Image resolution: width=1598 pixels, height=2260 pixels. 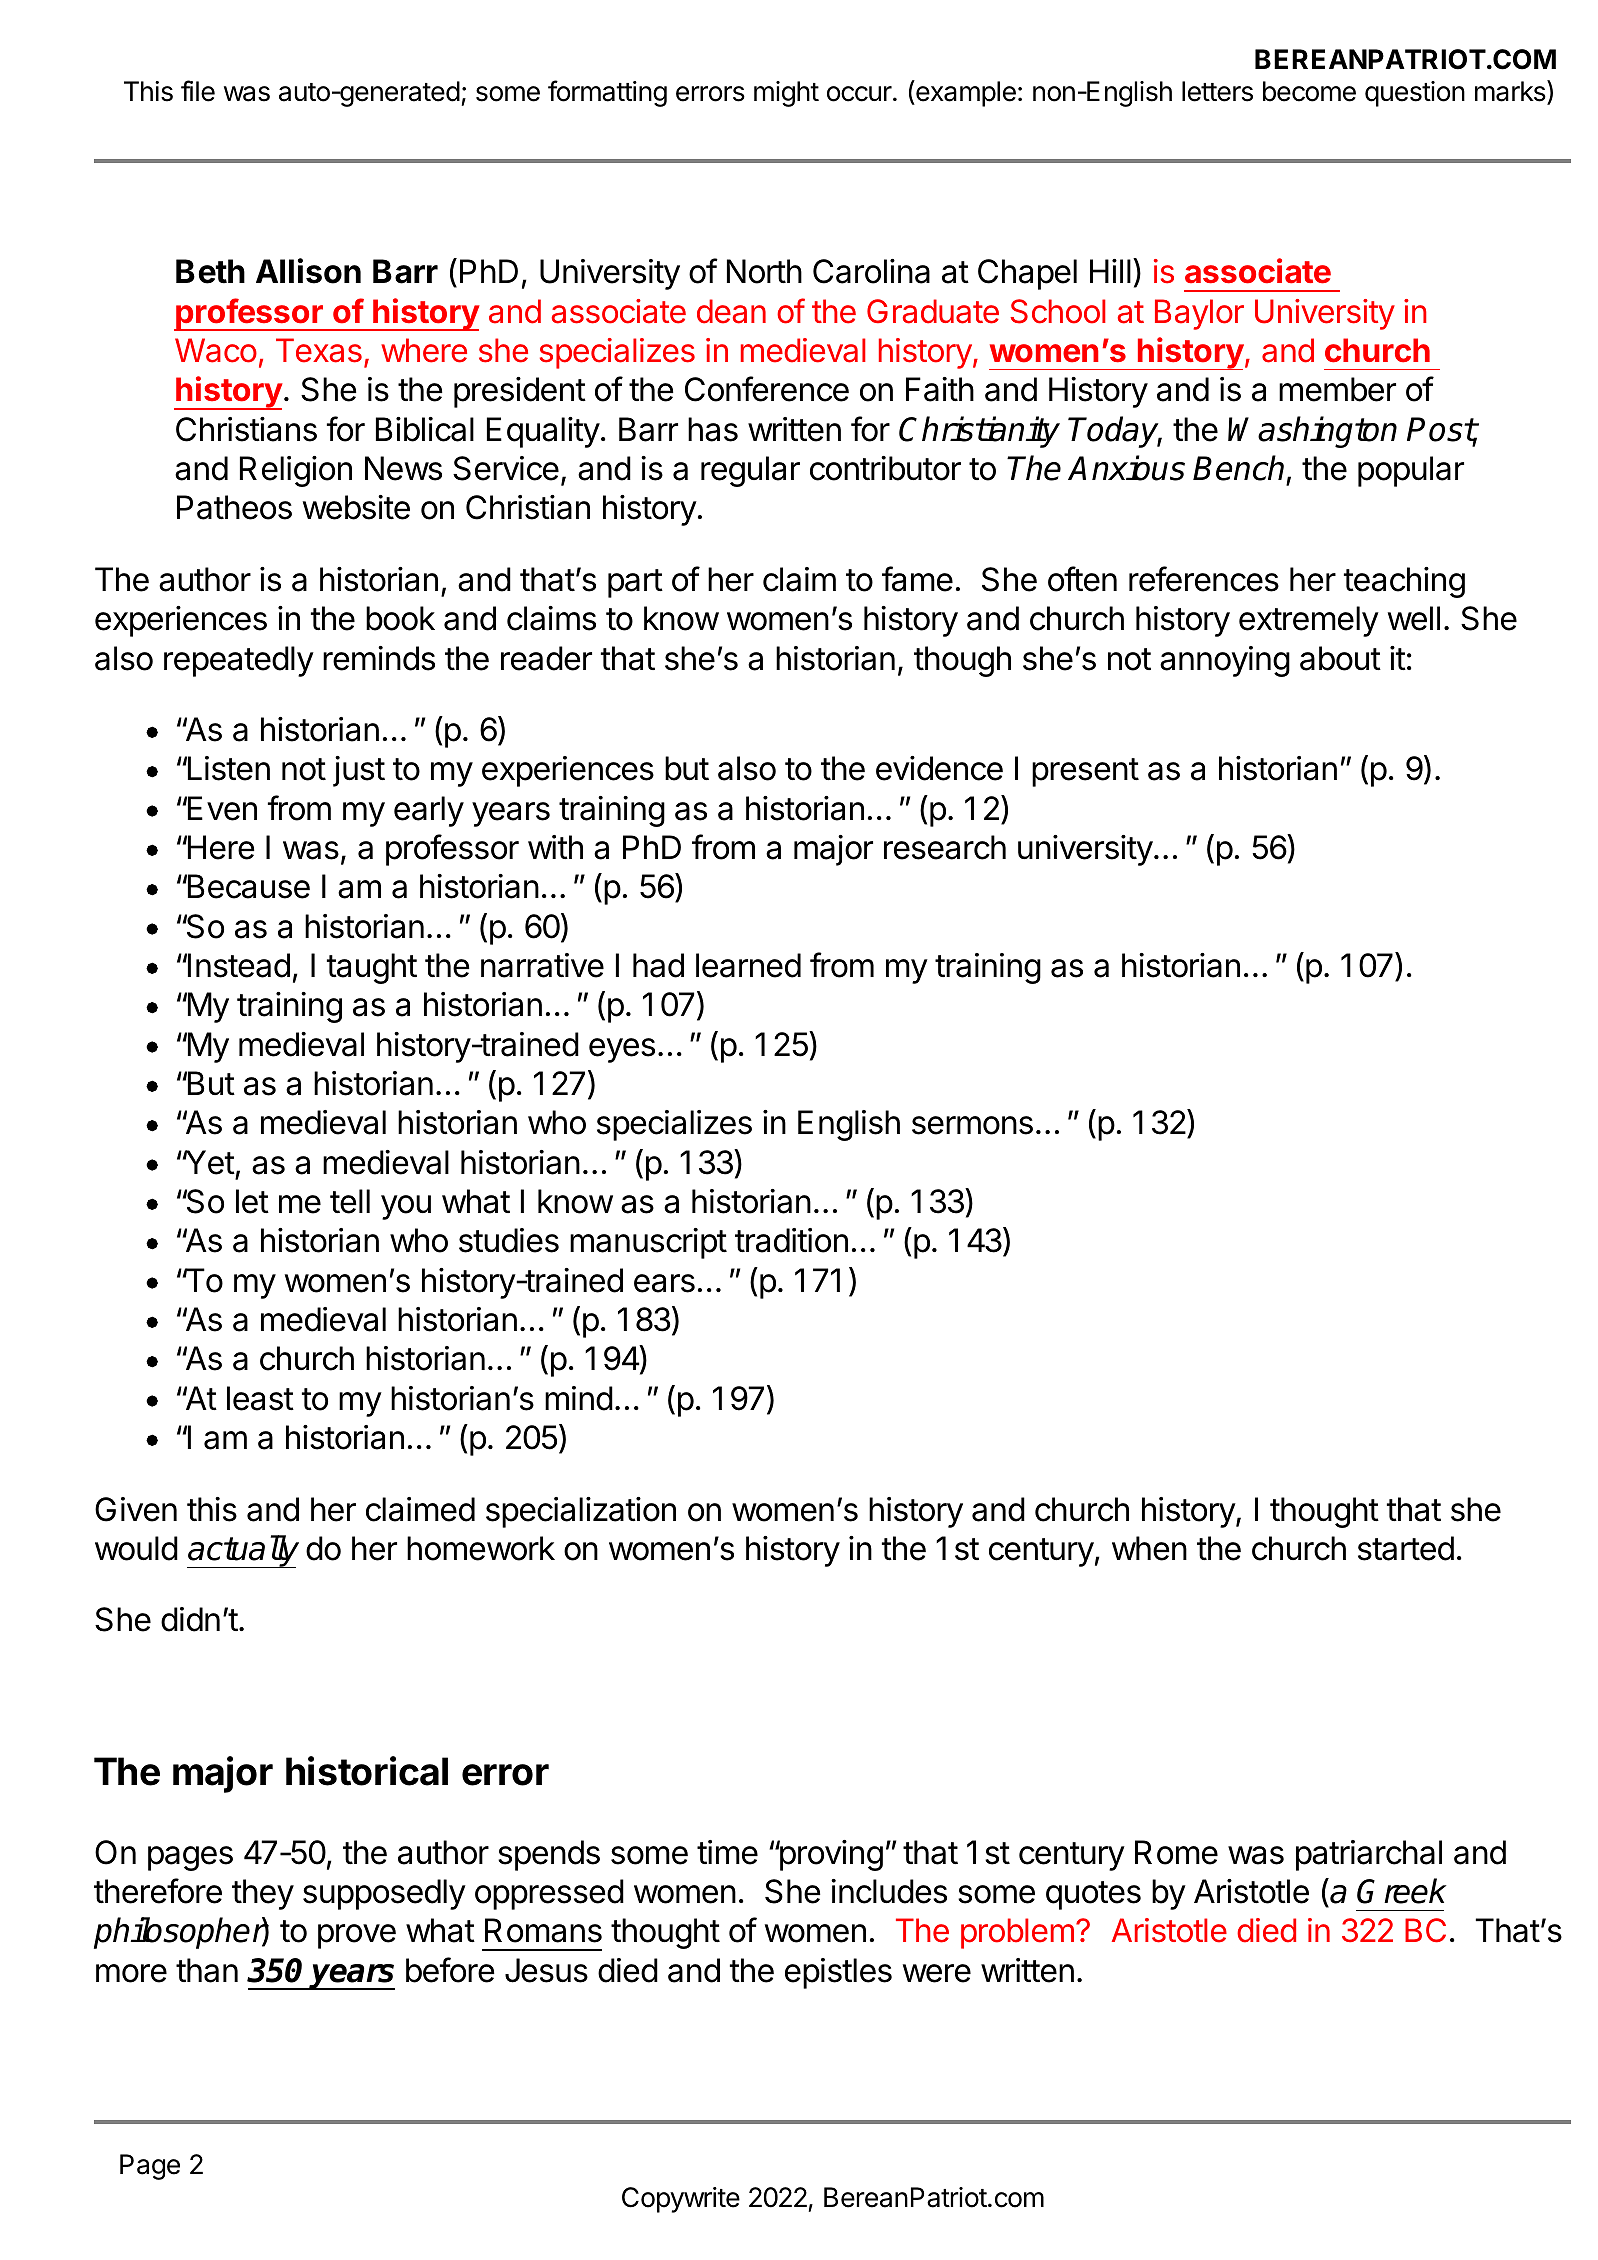 I want to click on learned, so click(x=748, y=965).
